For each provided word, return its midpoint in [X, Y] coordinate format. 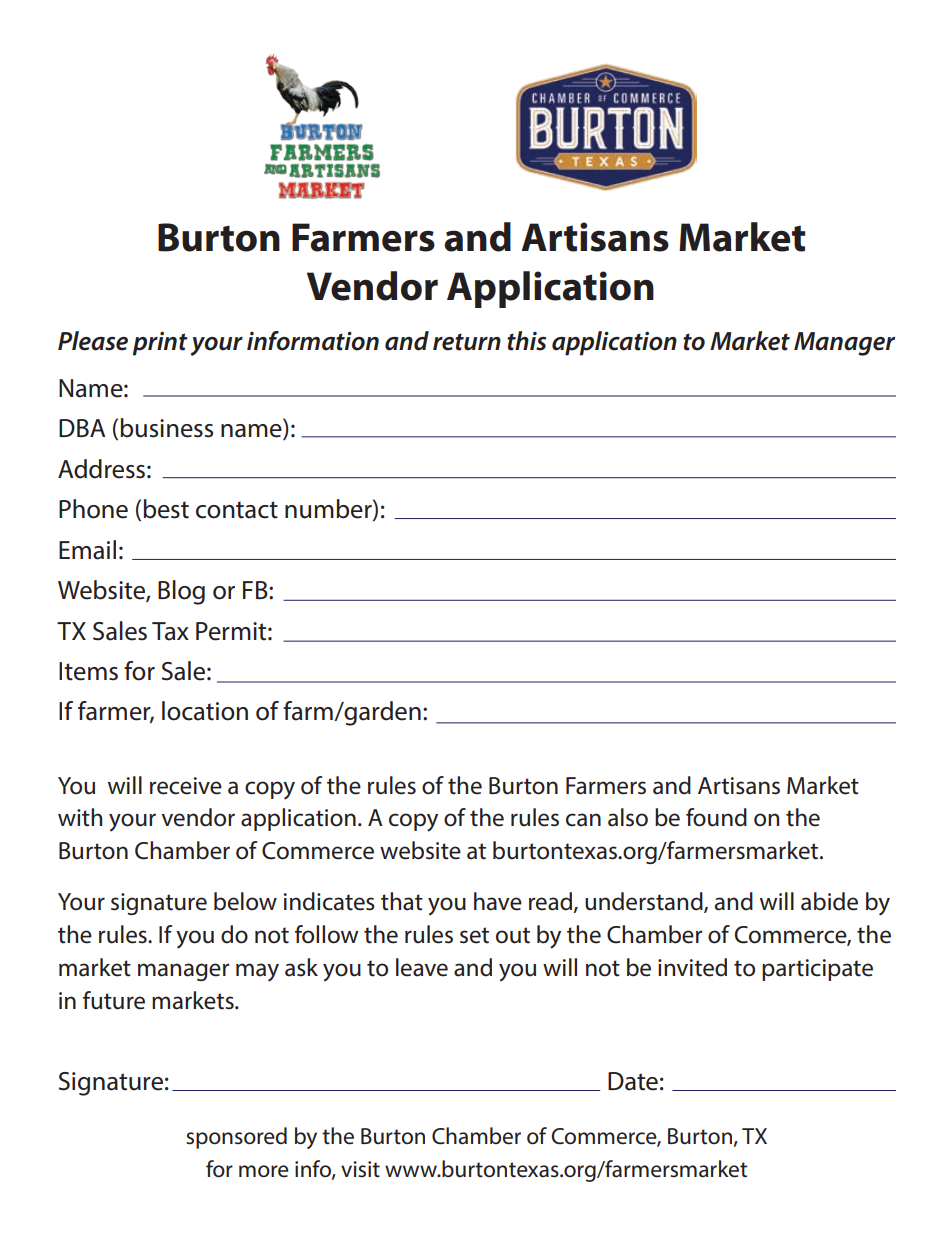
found [716, 817]
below [245, 901]
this [526, 341]
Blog [181, 592]
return [467, 342]
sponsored [236, 1138]
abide [829, 901]
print [160, 344]
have [498, 901]
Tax [170, 631]
